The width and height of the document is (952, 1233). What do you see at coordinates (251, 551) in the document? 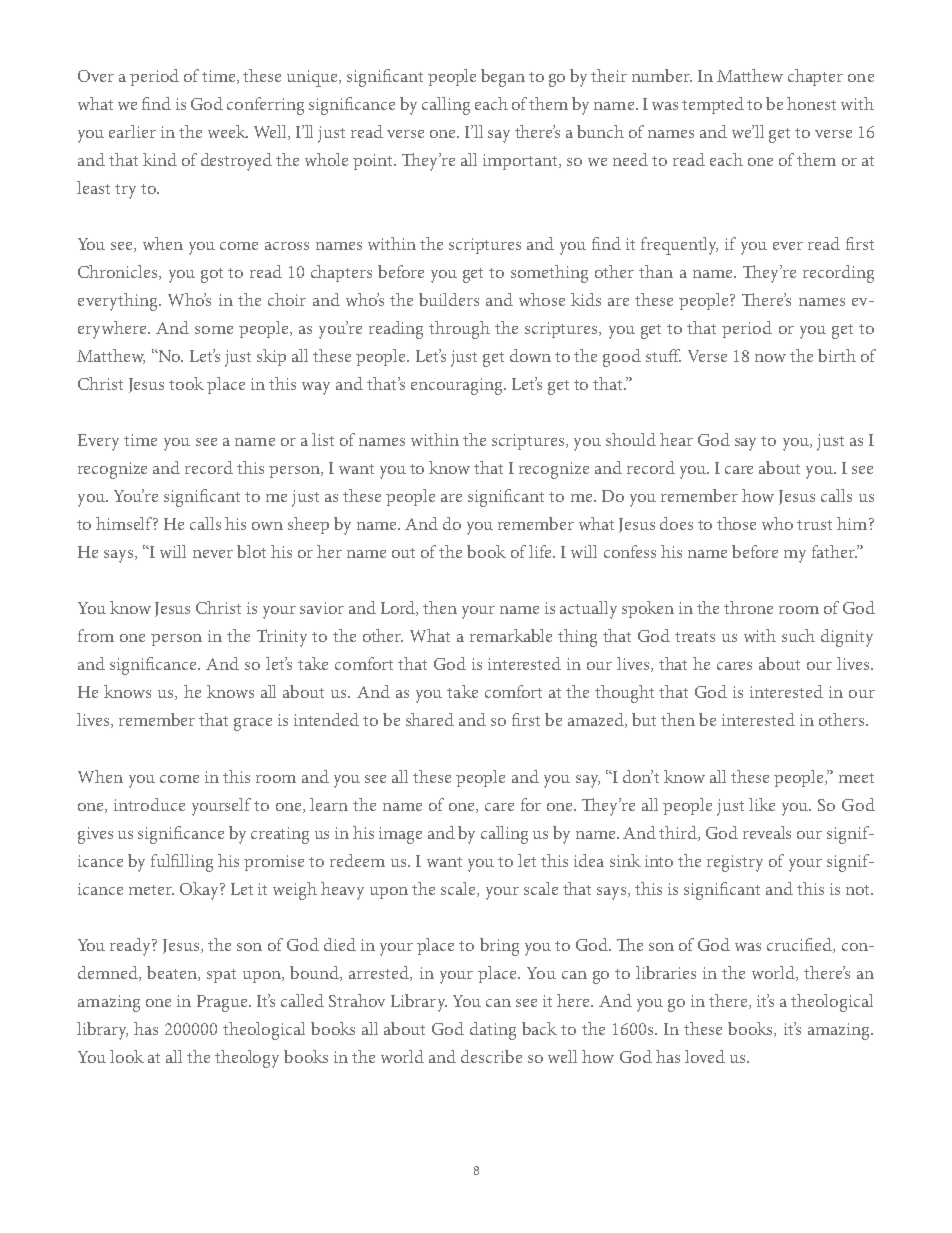
I see `blot` at bounding box center [251, 551].
